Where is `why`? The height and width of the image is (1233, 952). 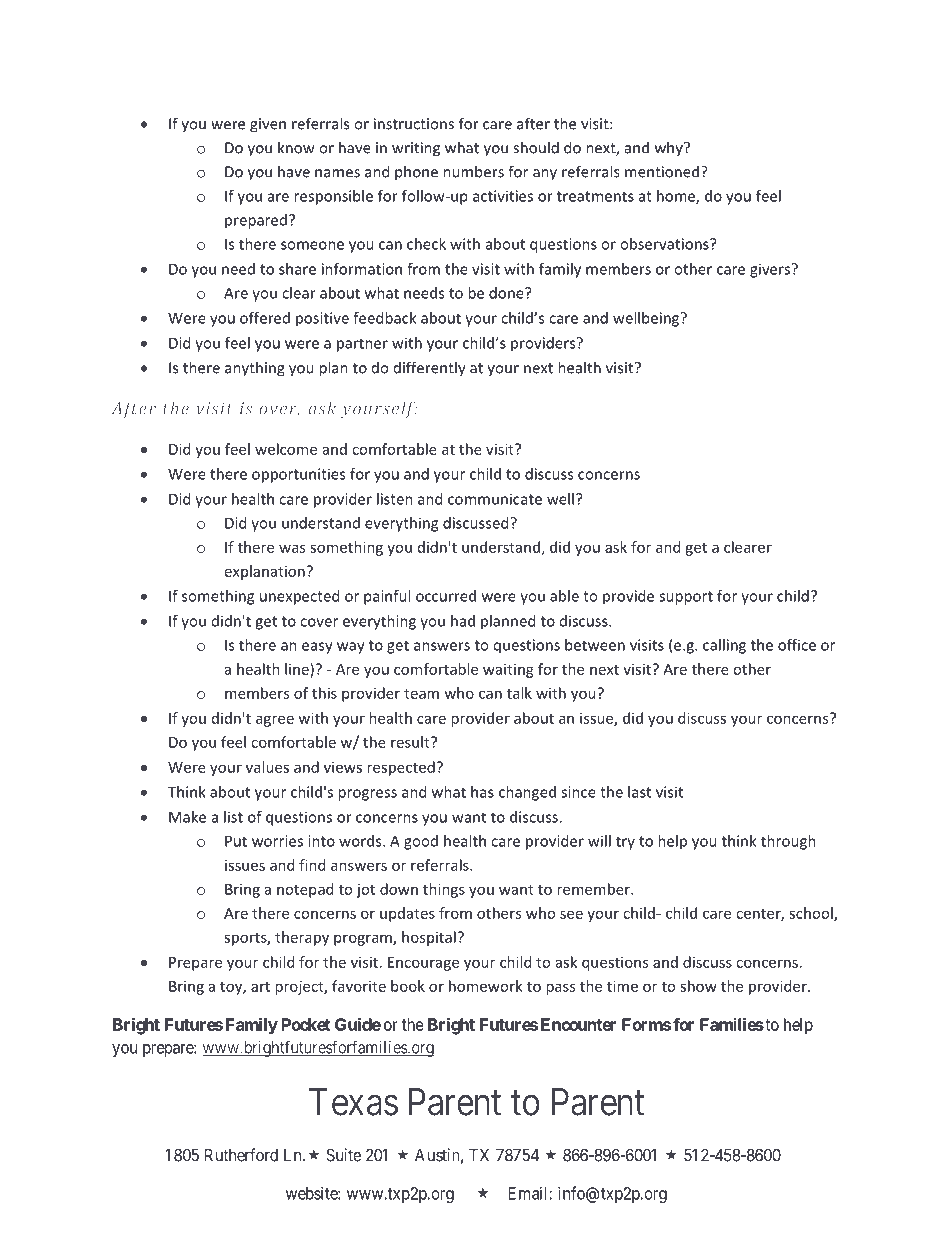
why is located at coordinates (670, 148).
